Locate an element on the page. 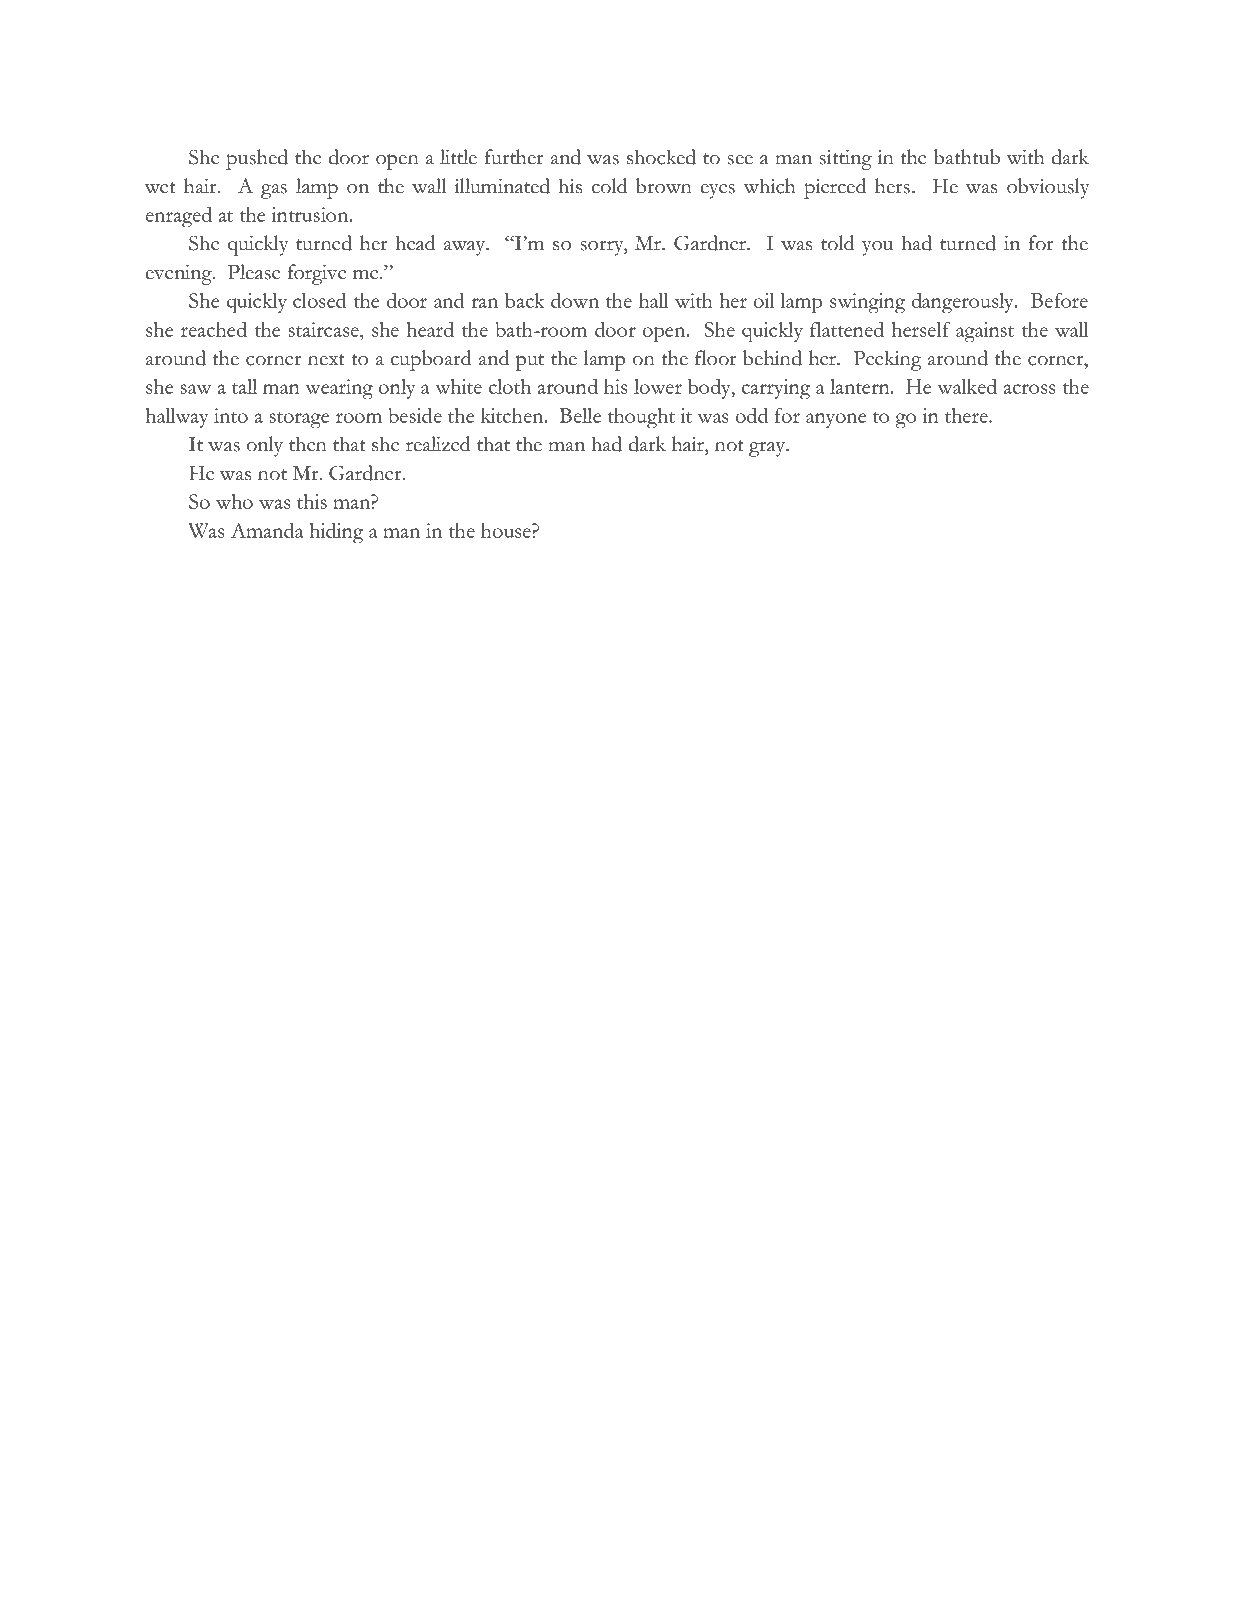 The height and width of the image is (1597, 1234). Amanda is located at coordinates (267, 530).
